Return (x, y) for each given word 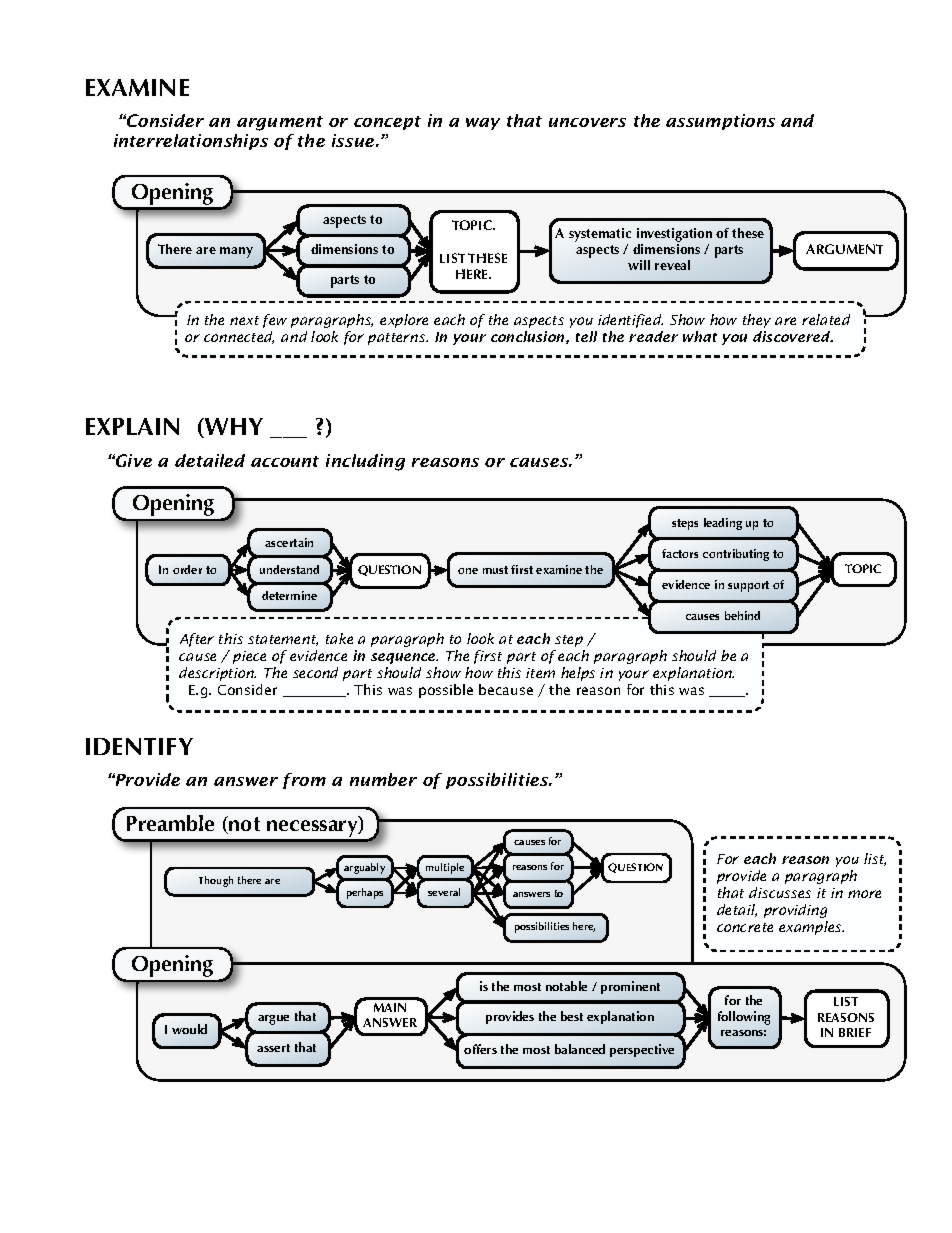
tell (586, 336)
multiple (445, 868)
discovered (793, 336)
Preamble (170, 823)
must (495, 570)
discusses (780, 892)
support (748, 586)
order (187, 569)
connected (239, 337)
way (483, 124)
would (189, 1029)
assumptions (720, 122)
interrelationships (191, 142)
